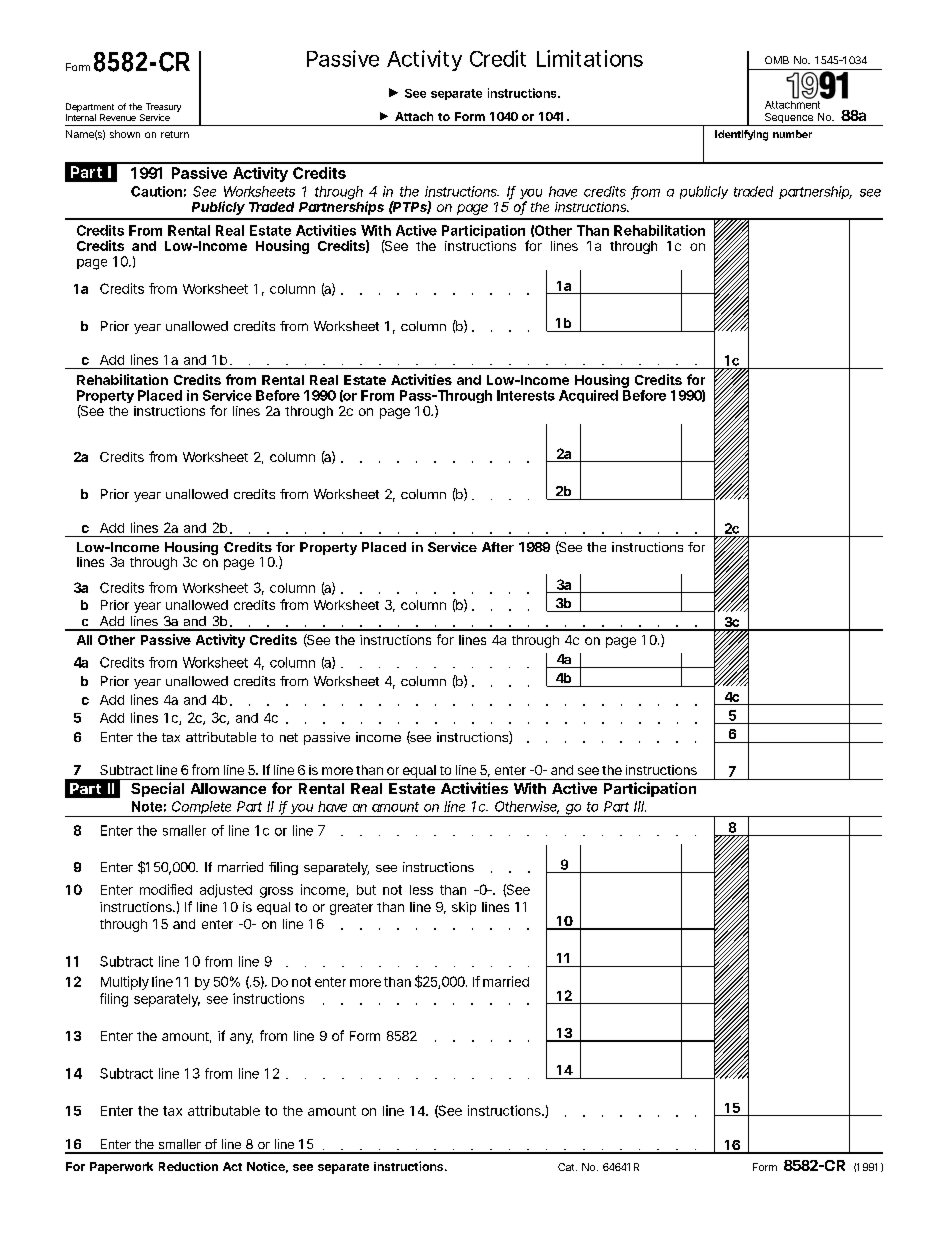  What do you see at coordinates (590, 58) in the screenshot?
I see `Limitations` at bounding box center [590, 58].
